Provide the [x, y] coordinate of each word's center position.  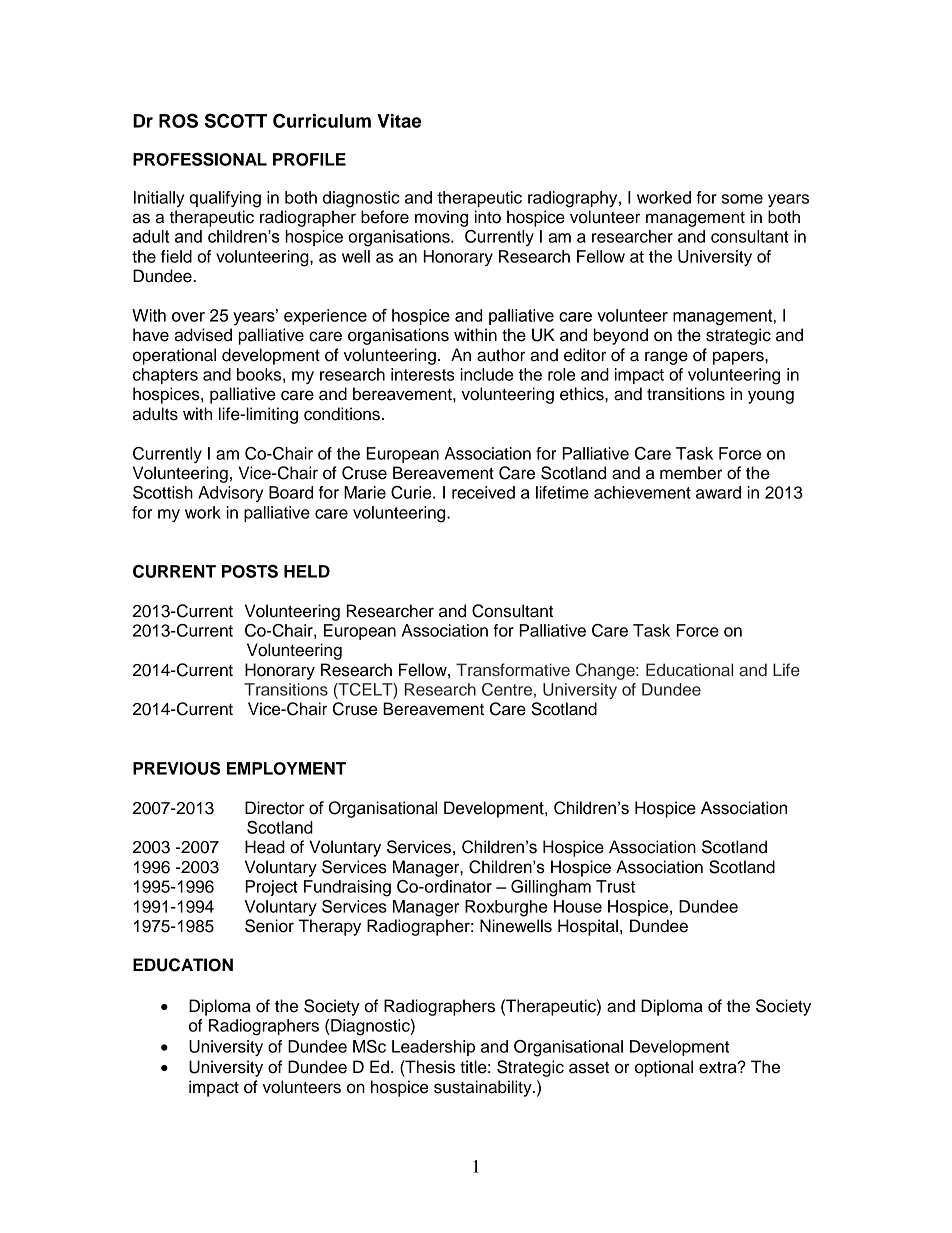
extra [719, 1067]
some [742, 199]
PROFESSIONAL [200, 159]
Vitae [399, 121]
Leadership [433, 1048]
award [718, 492]
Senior [269, 926]
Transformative [513, 670]
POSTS [250, 571]
